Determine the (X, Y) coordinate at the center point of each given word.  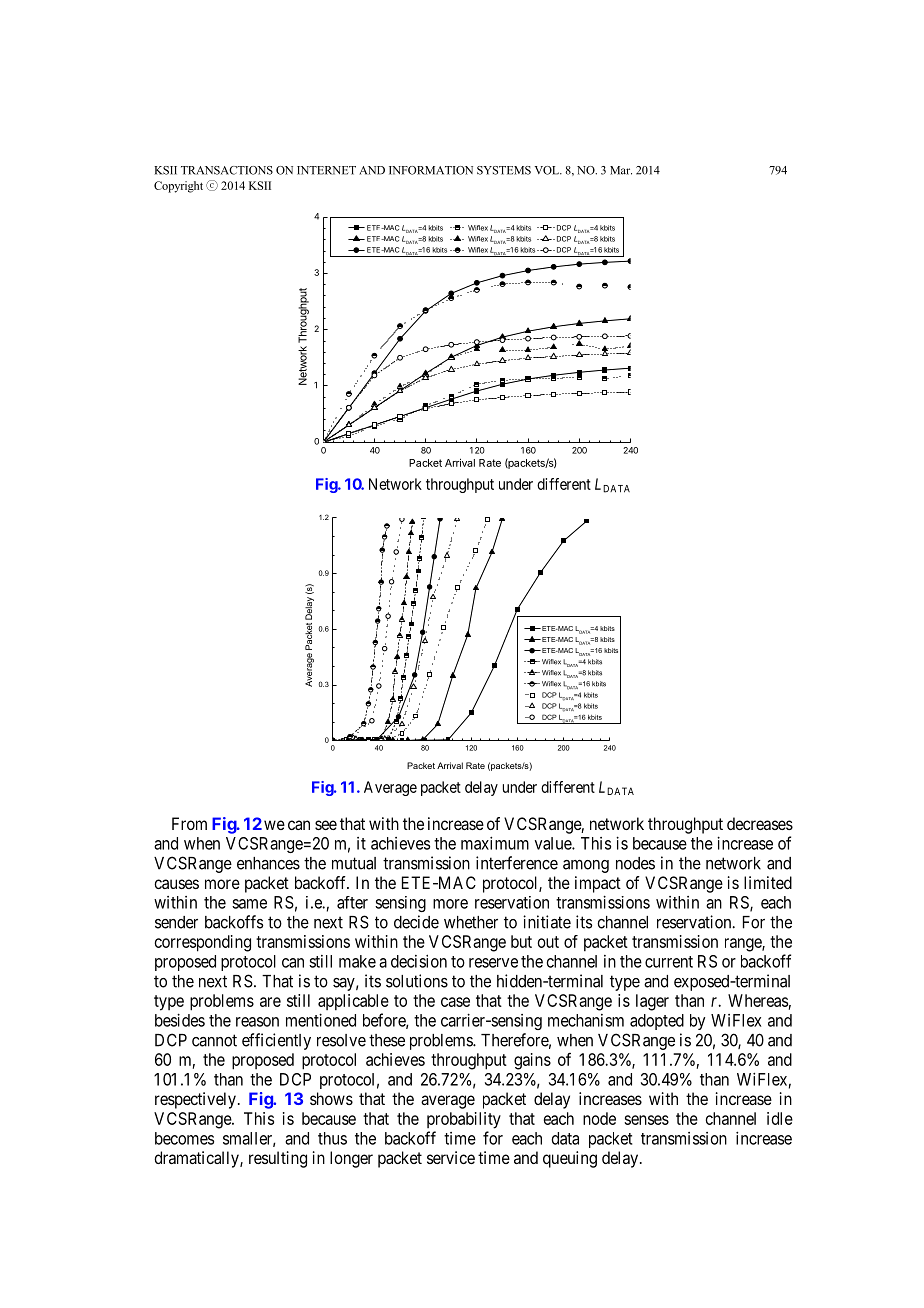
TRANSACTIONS (227, 170)
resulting (278, 1159)
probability (464, 1120)
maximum (495, 843)
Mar (621, 170)
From (189, 823)
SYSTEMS (504, 170)
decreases (760, 823)
